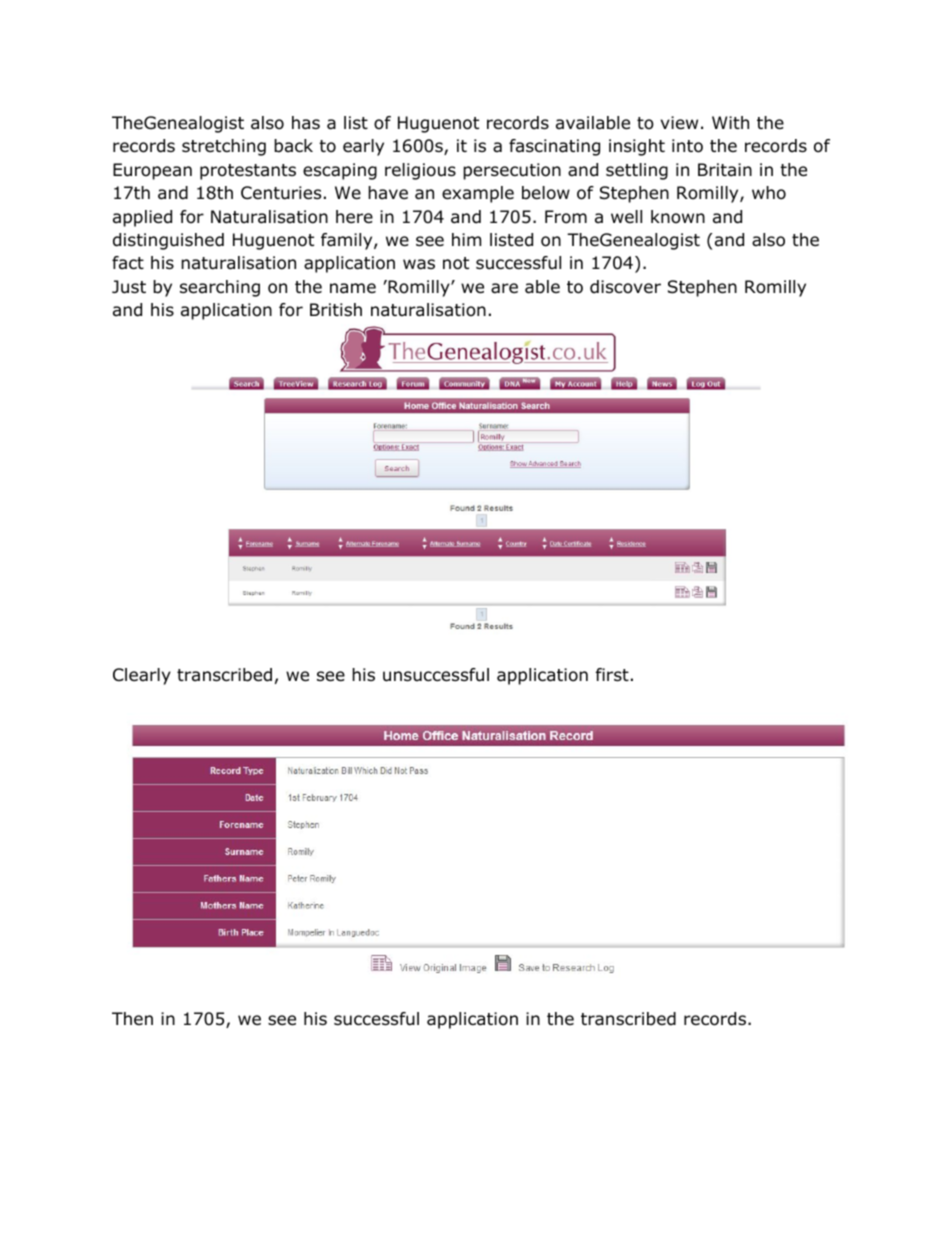  What do you see at coordinates (353, 288) in the screenshot?
I see `name` at bounding box center [353, 288].
